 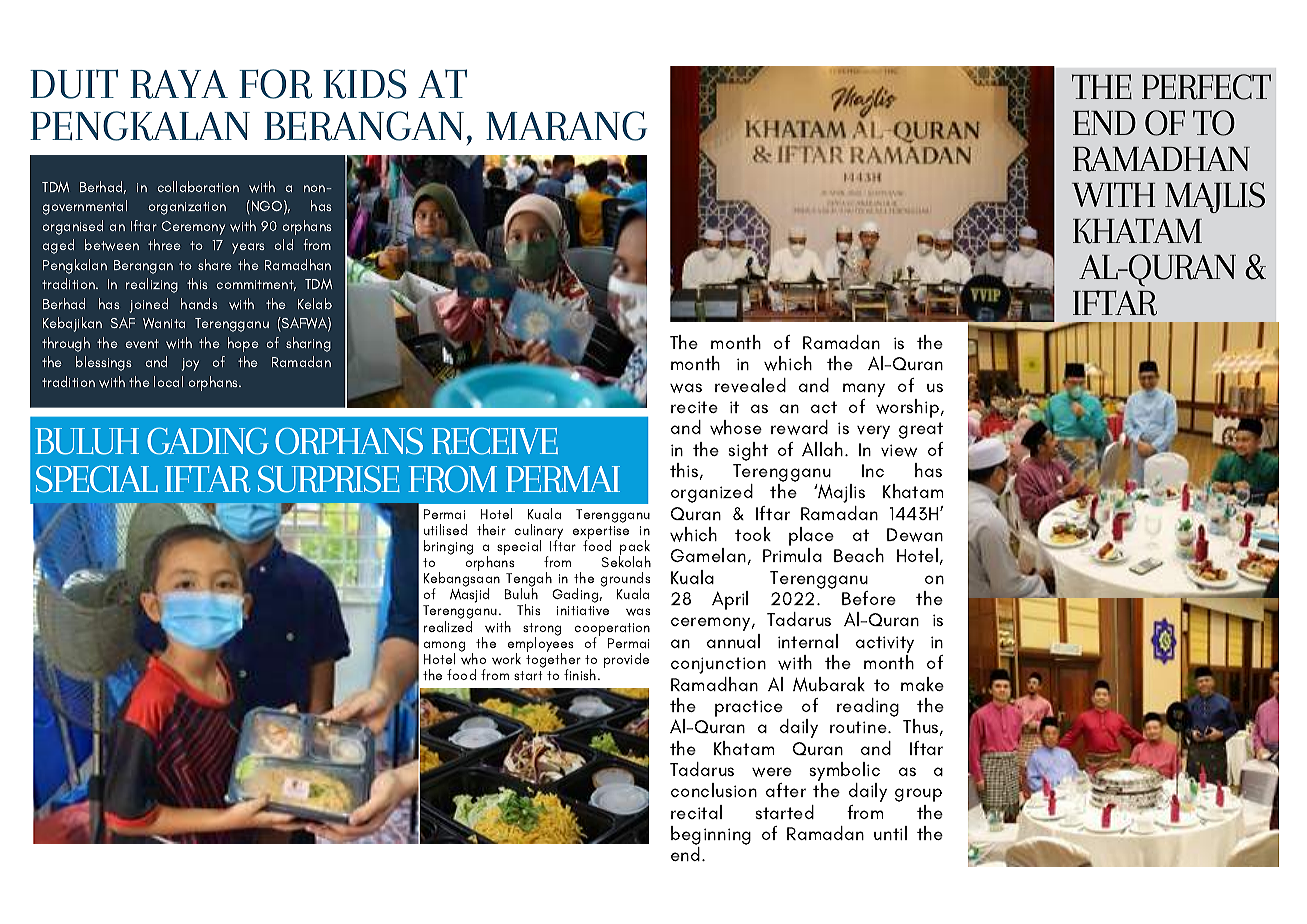 I want to click on recital, so click(x=696, y=812).
